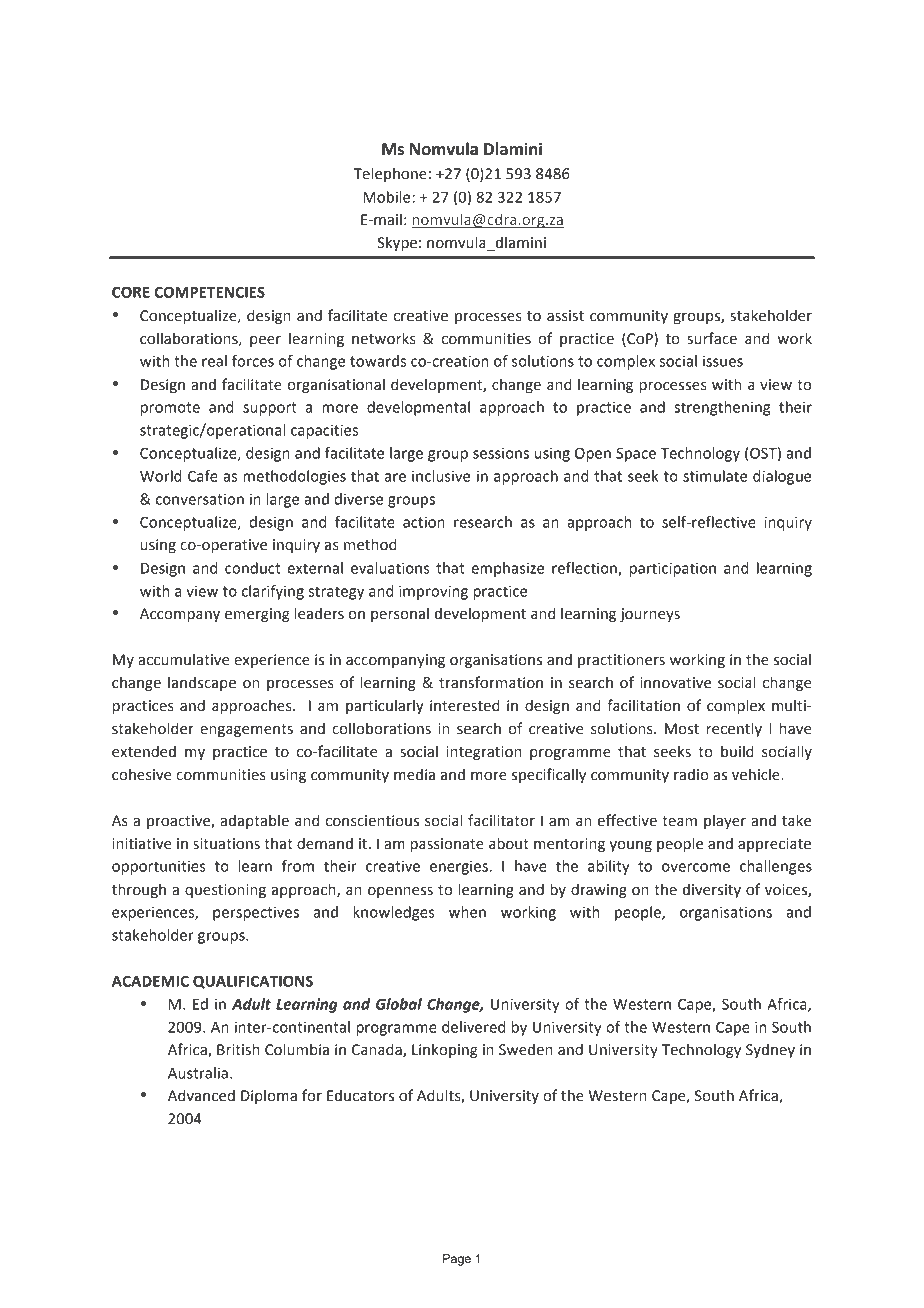  I want to click on Mobile, so click(388, 197).
